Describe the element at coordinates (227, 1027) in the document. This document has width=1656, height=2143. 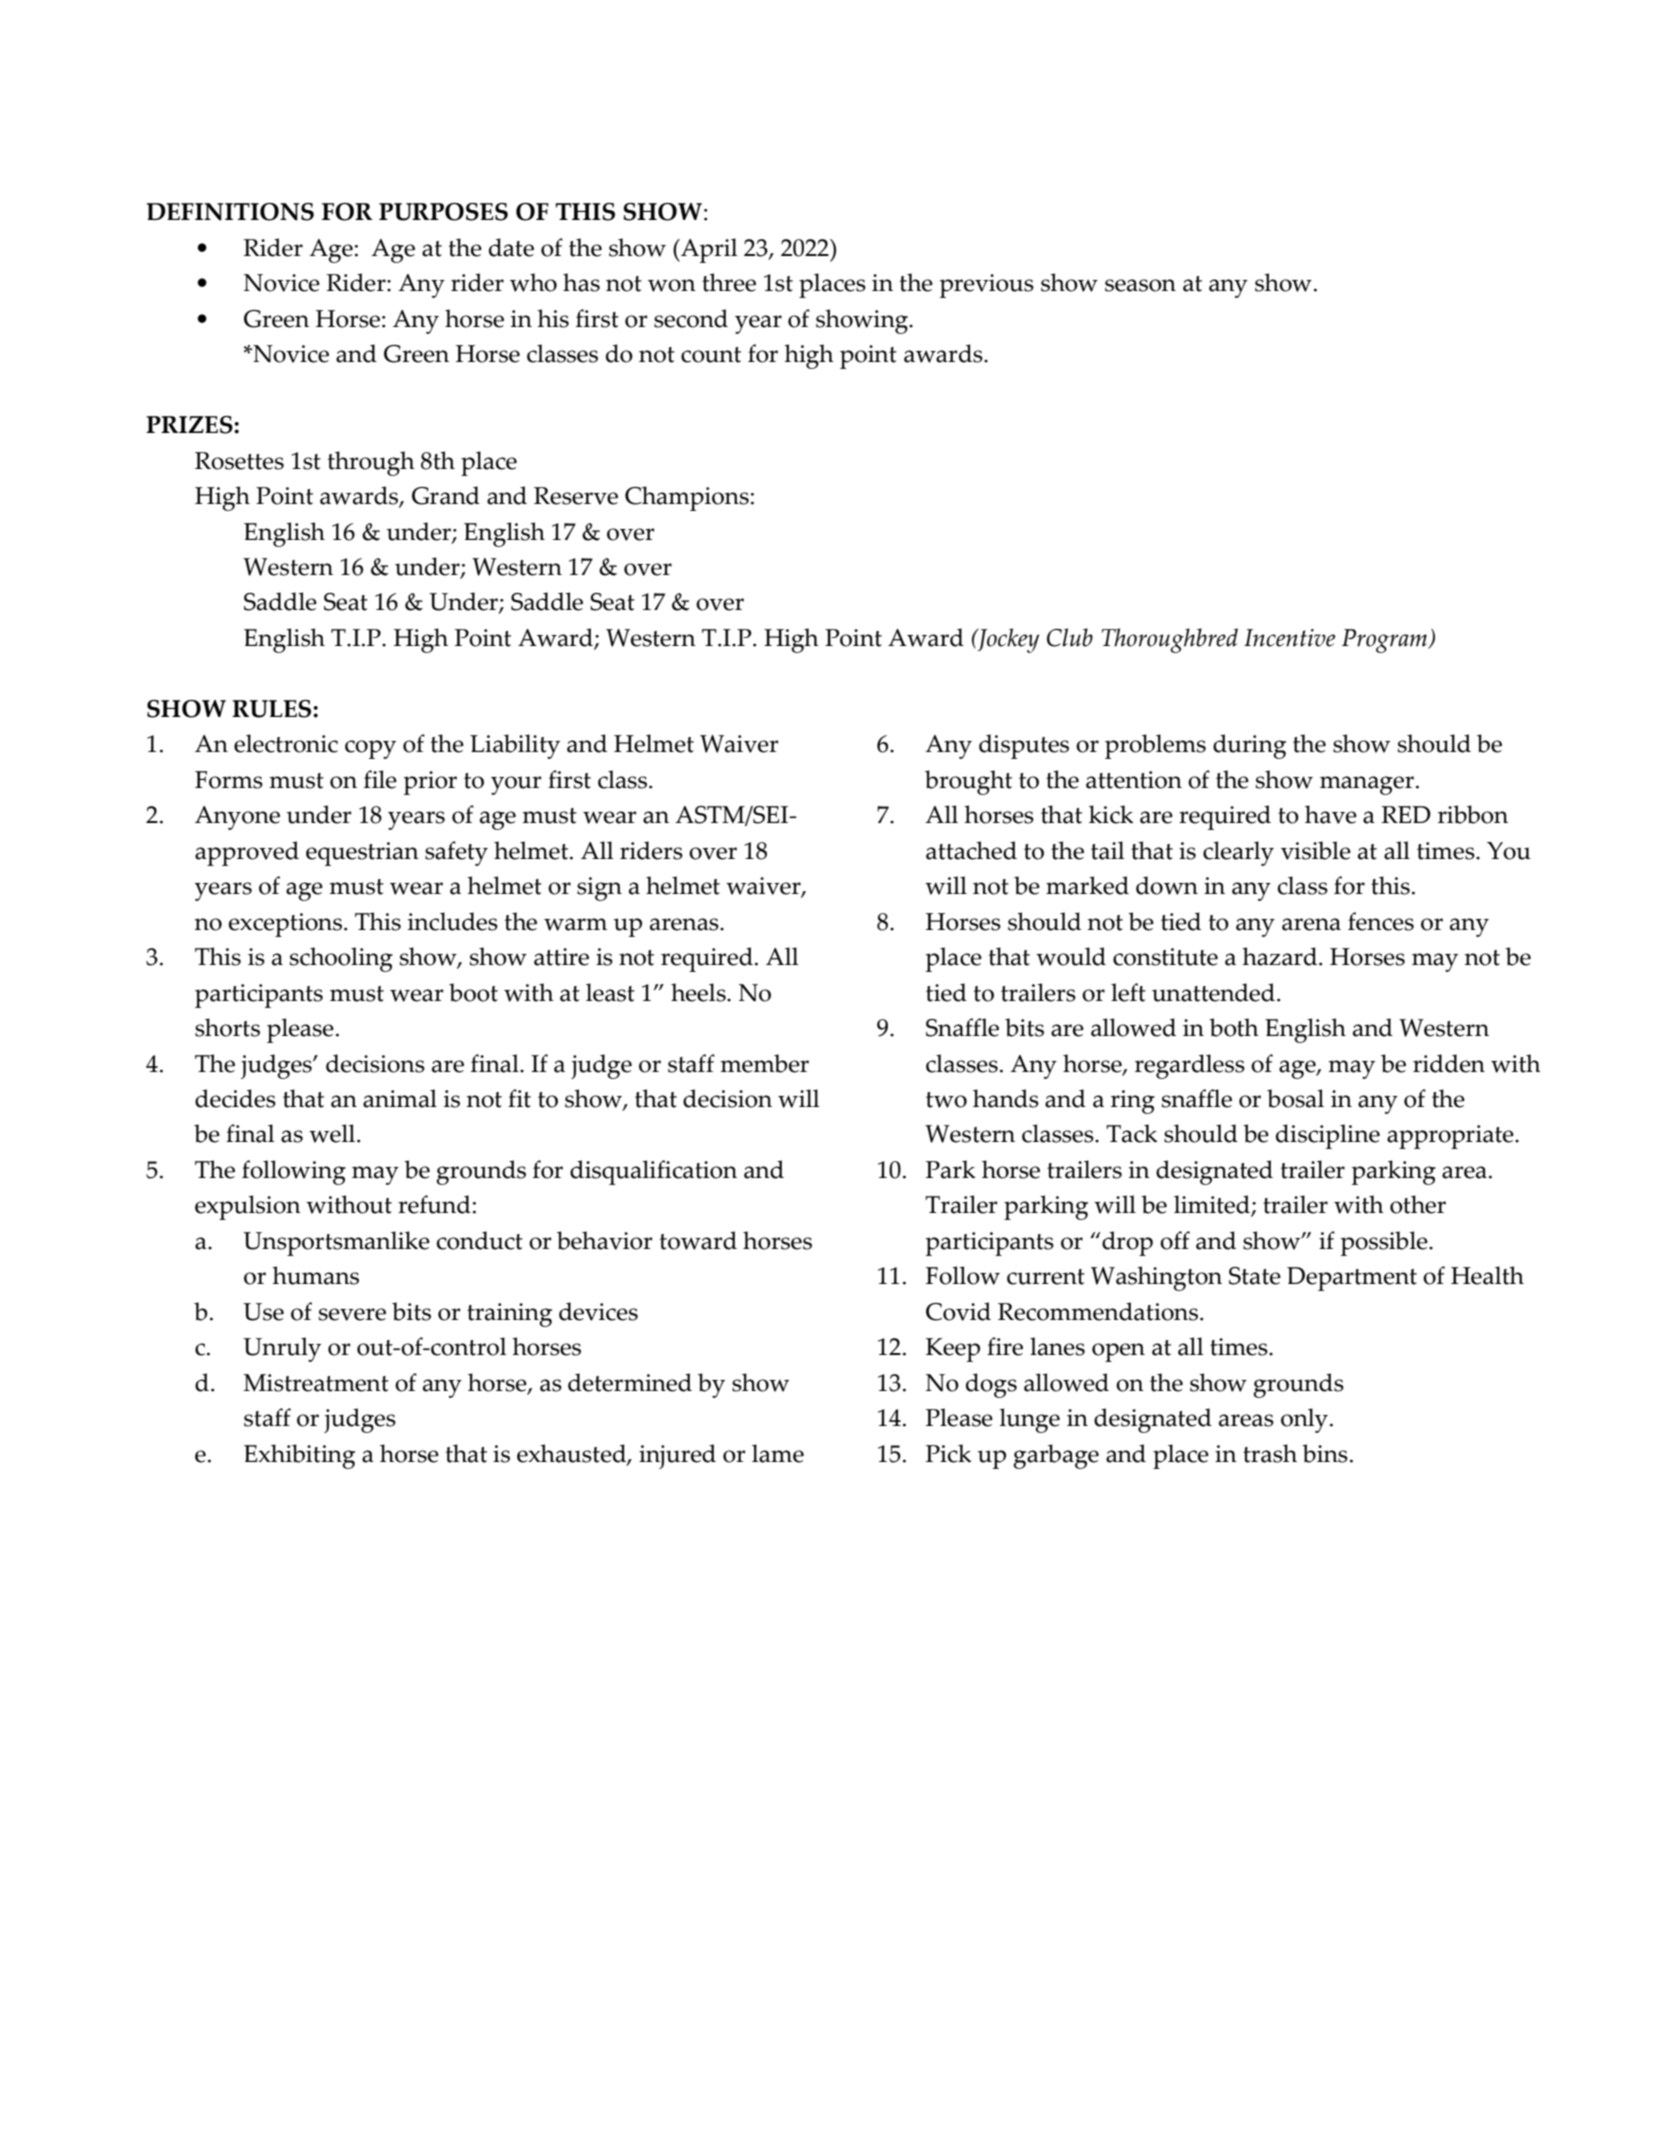
I see `shorts` at that location.
